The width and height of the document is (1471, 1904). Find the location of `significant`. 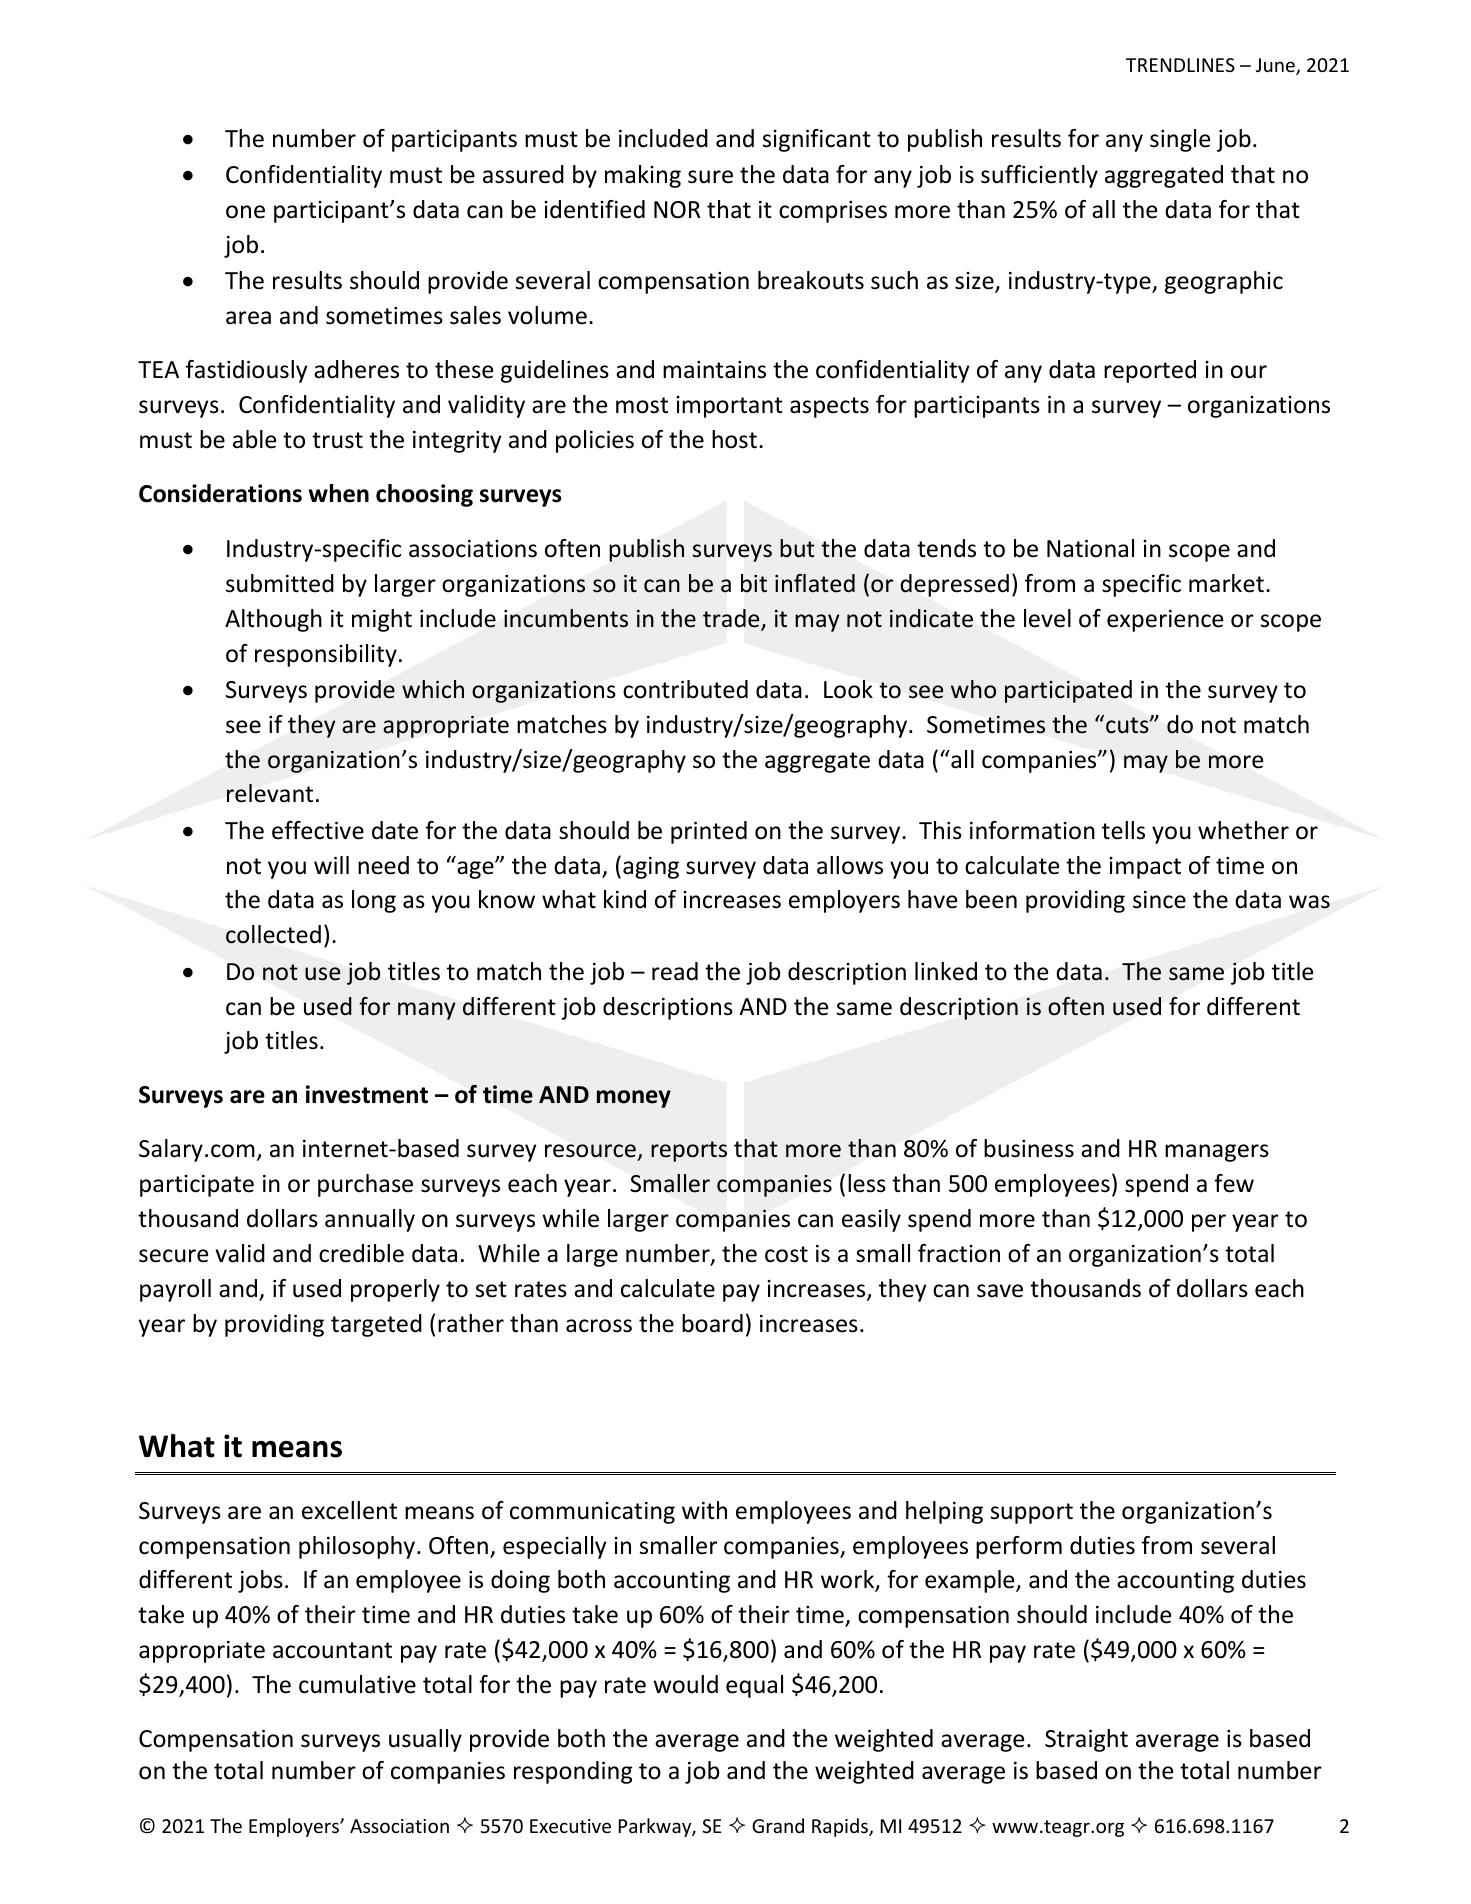

significant is located at coordinates (817, 140).
